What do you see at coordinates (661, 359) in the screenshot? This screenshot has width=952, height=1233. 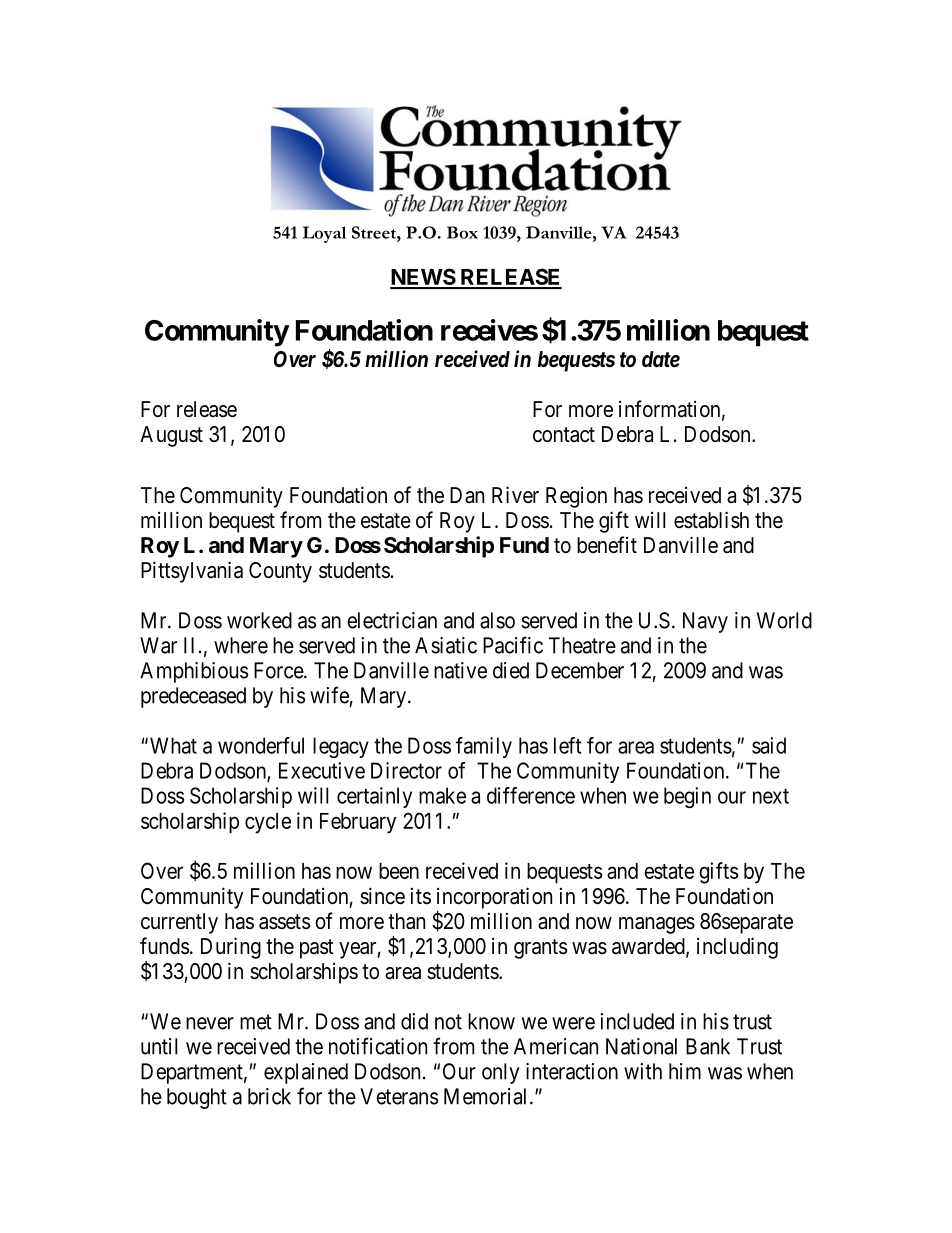 I see `date` at bounding box center [661, 359].
